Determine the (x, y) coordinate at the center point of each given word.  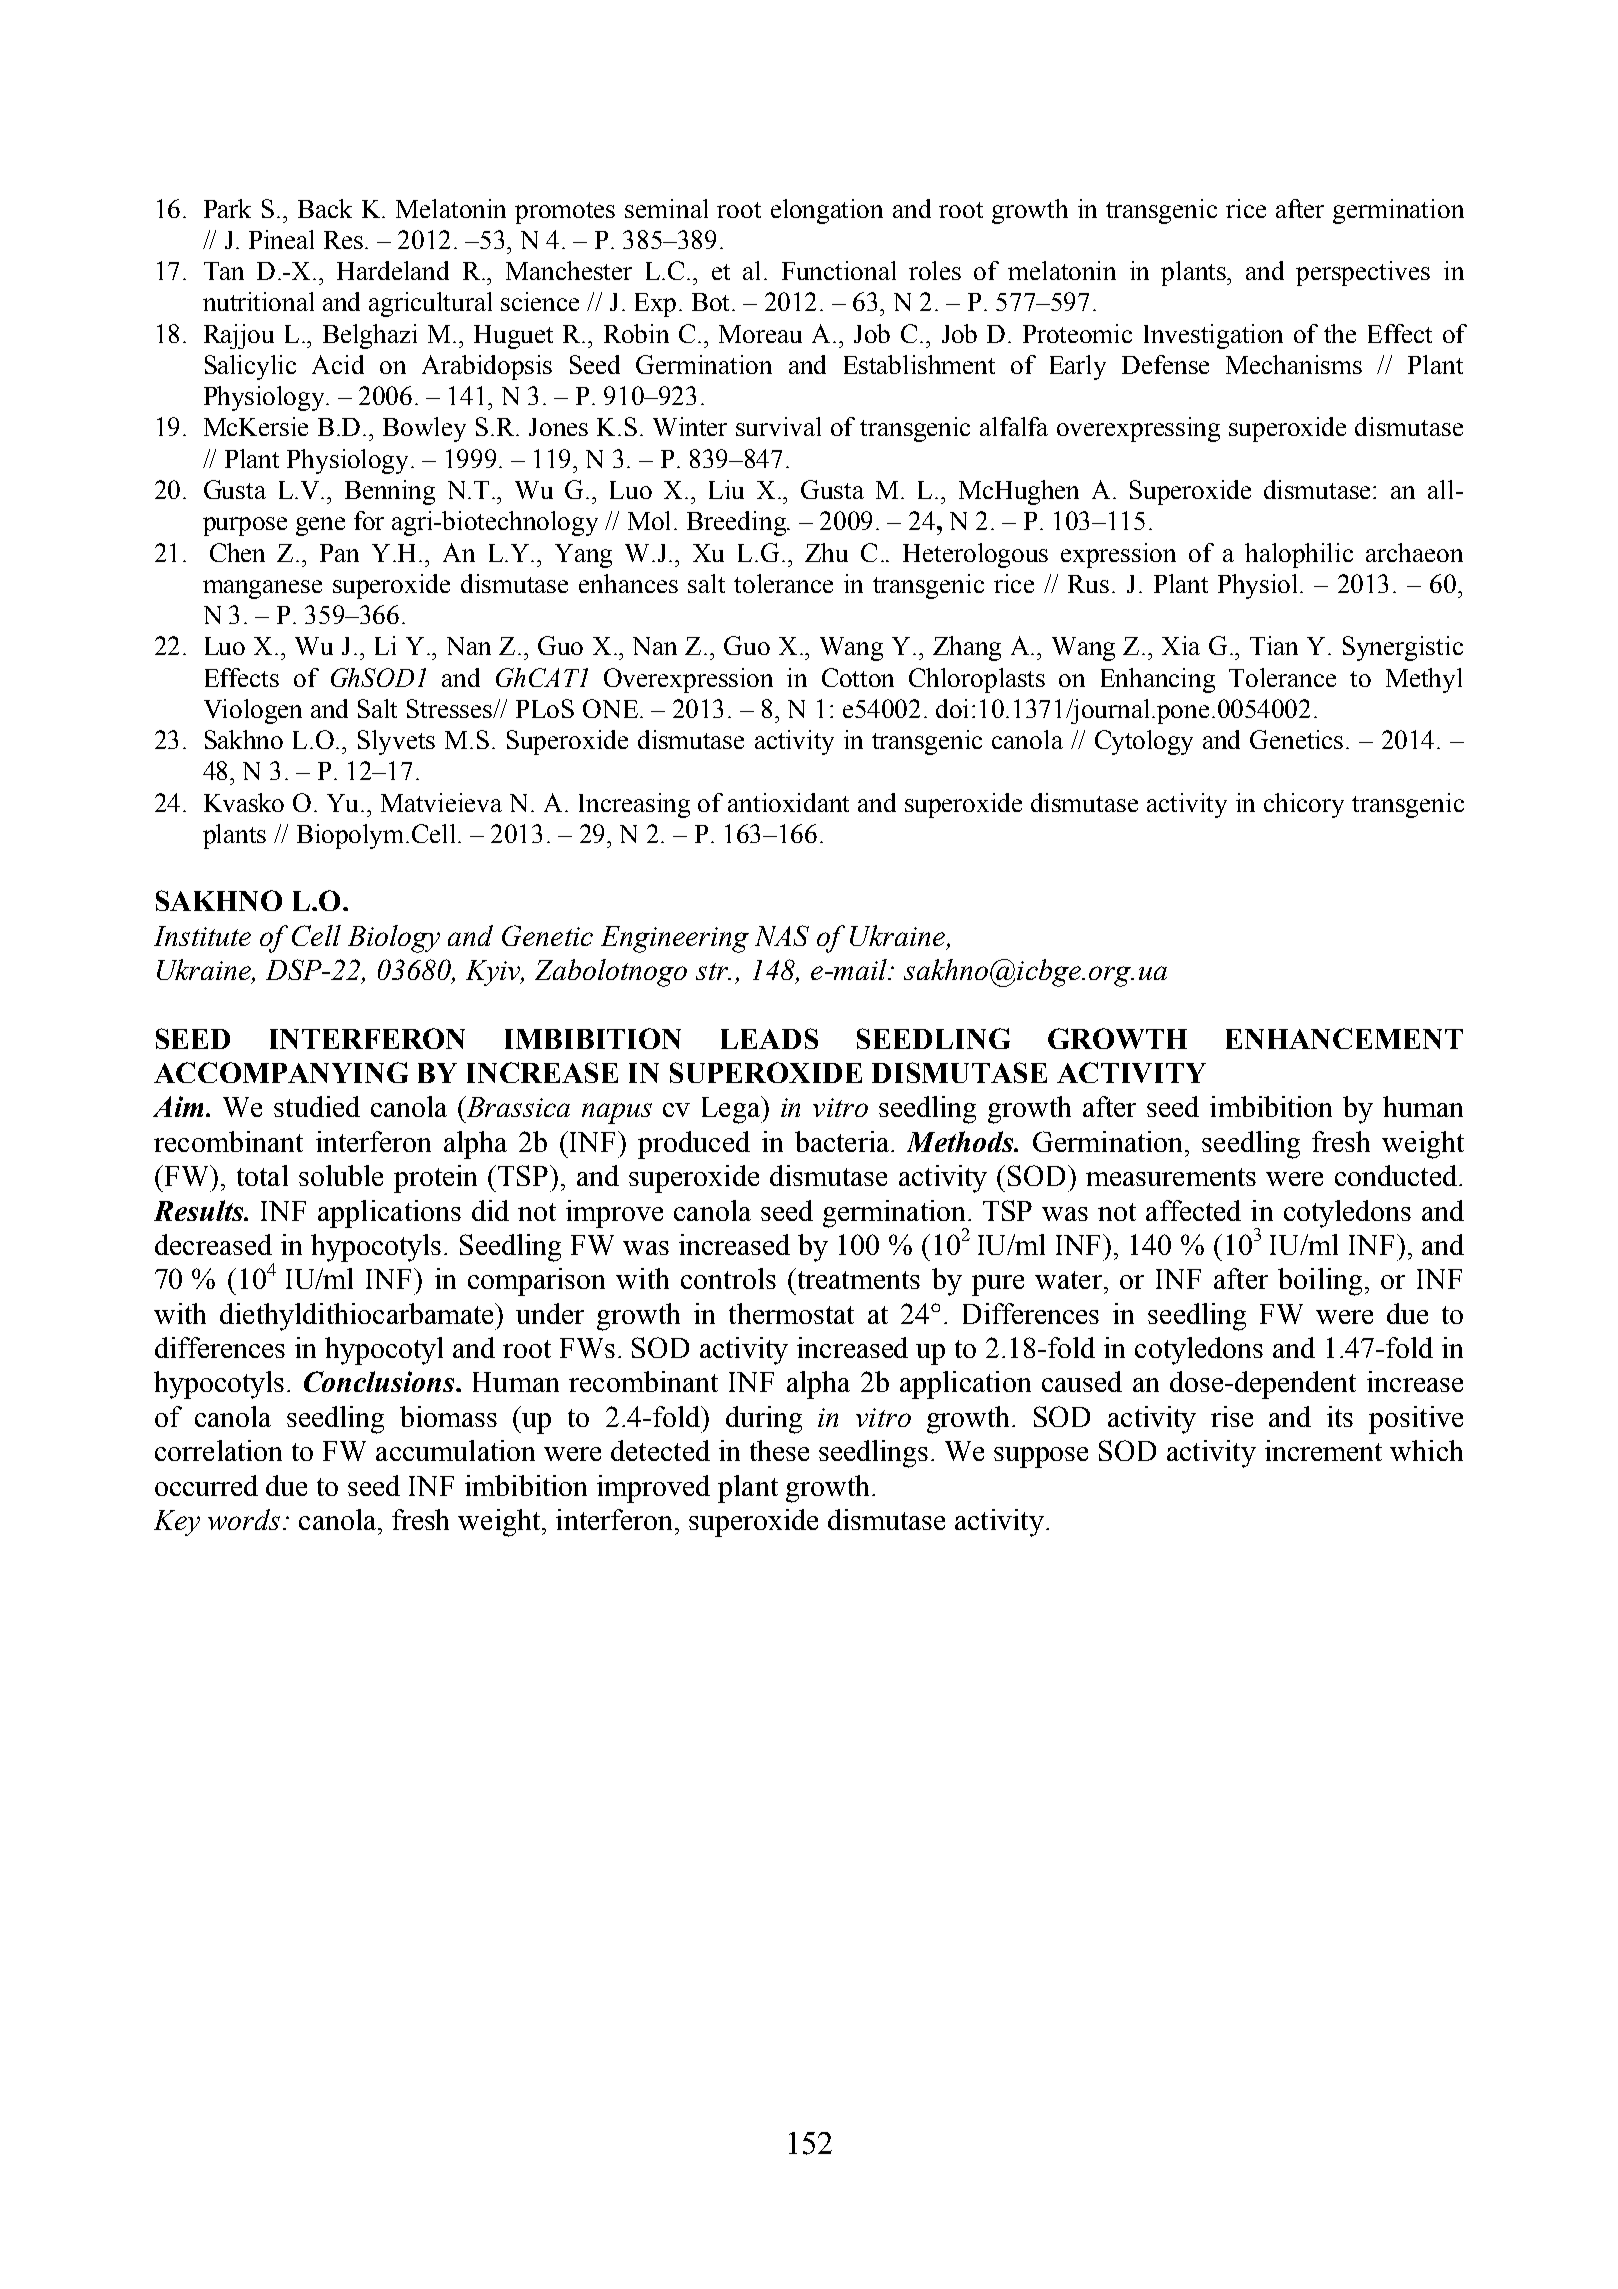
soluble (341, 1175)
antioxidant (788, 802)
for (369, 520)
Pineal (281, 239)
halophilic (1299, 555)
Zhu (826, 552)
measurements (1171, 1177)
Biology (394, 939)
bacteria (843, 1141)
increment (1323, 1450)
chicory (1304, 805)
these (779, 1450)
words (244, 1519)
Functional (839, 270)
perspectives (1363, 273)
